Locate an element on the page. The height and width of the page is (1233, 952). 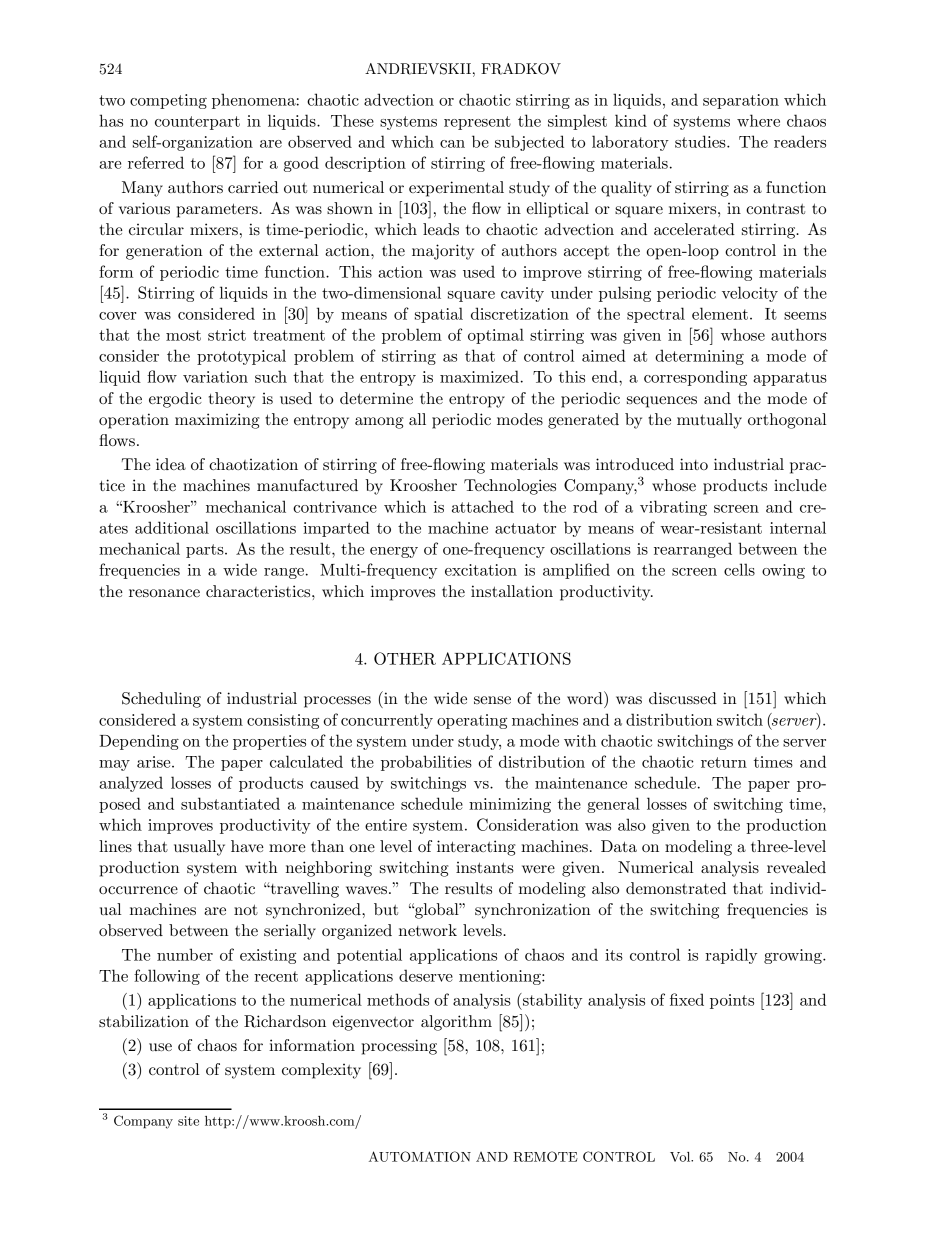
probabilities is located at coordinates (426, 763).
